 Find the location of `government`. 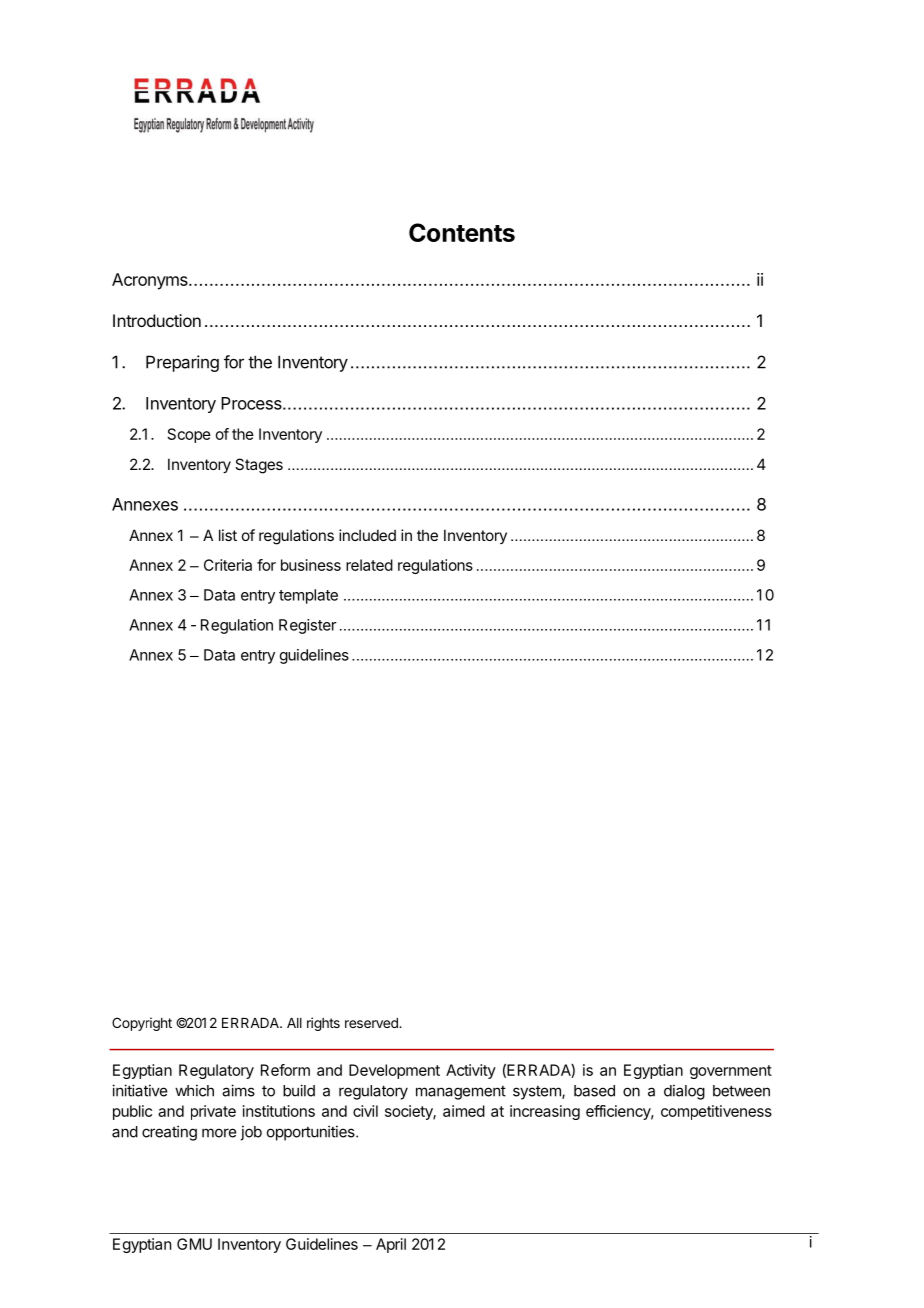

government is located at coordinates (731, 1072).
